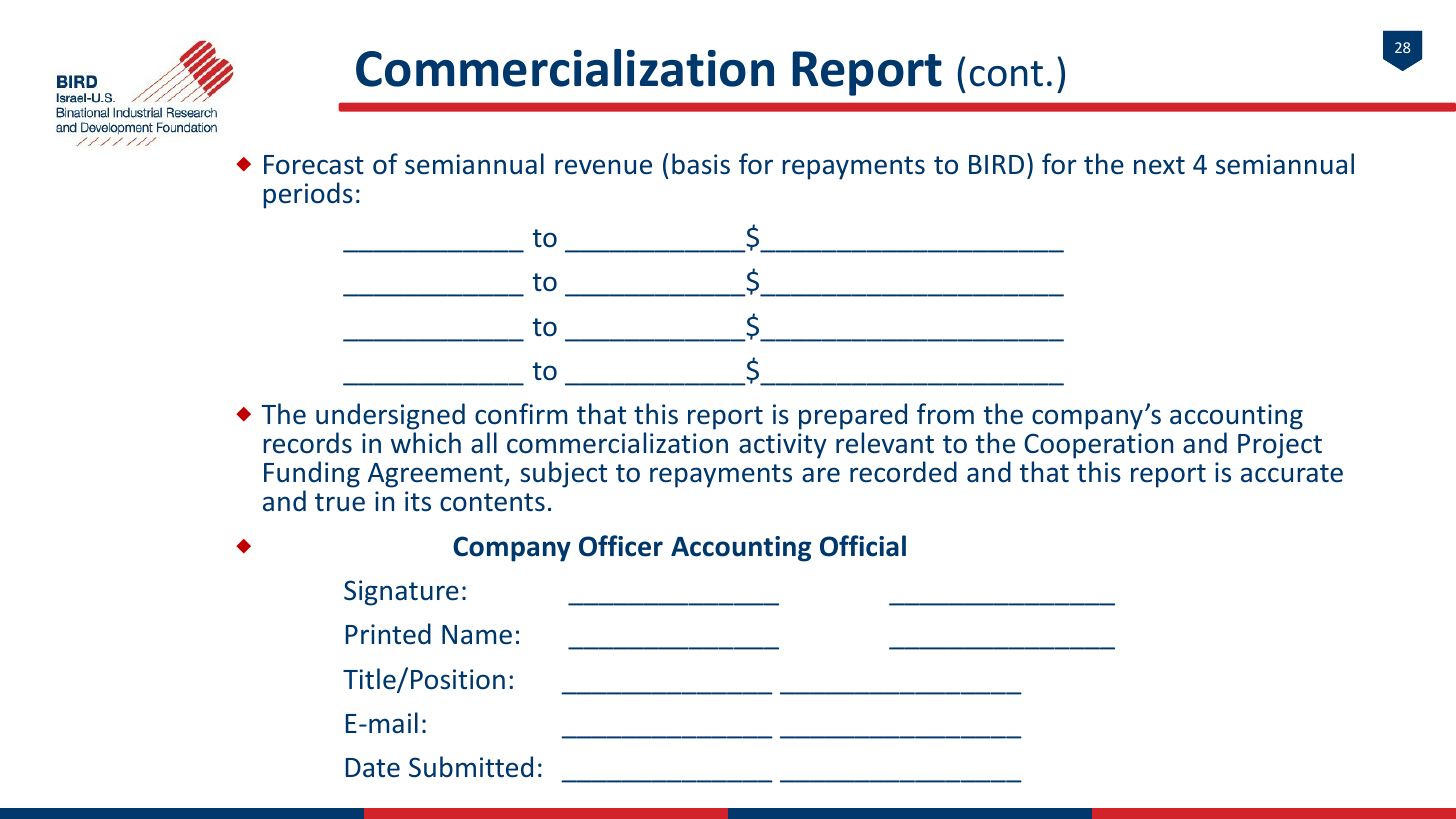  Describe the element at coordinates (1159, 165) in the screenshot. I see `next` at that location.
